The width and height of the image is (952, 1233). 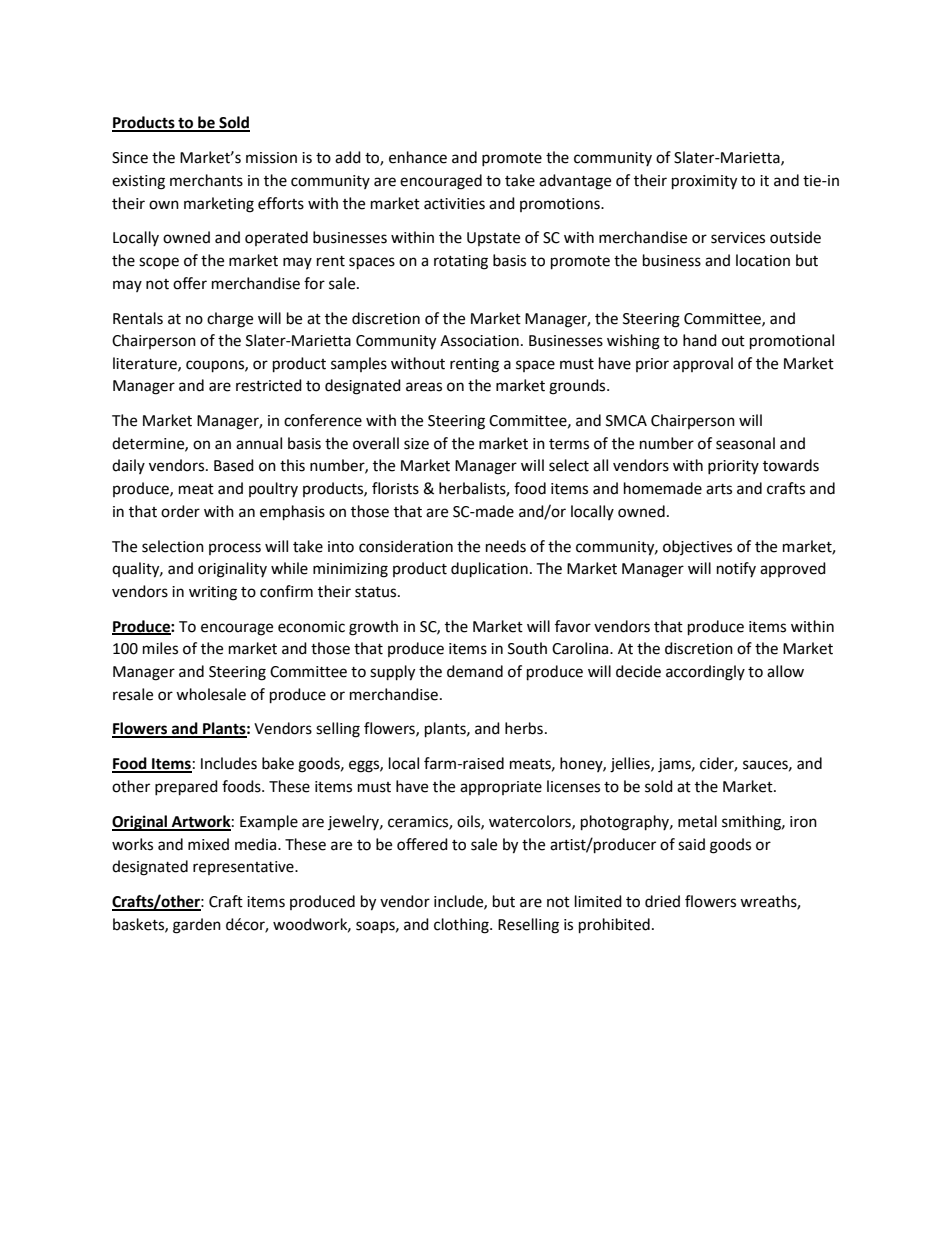 I want to click on activities, so click(x=454, y=204).
